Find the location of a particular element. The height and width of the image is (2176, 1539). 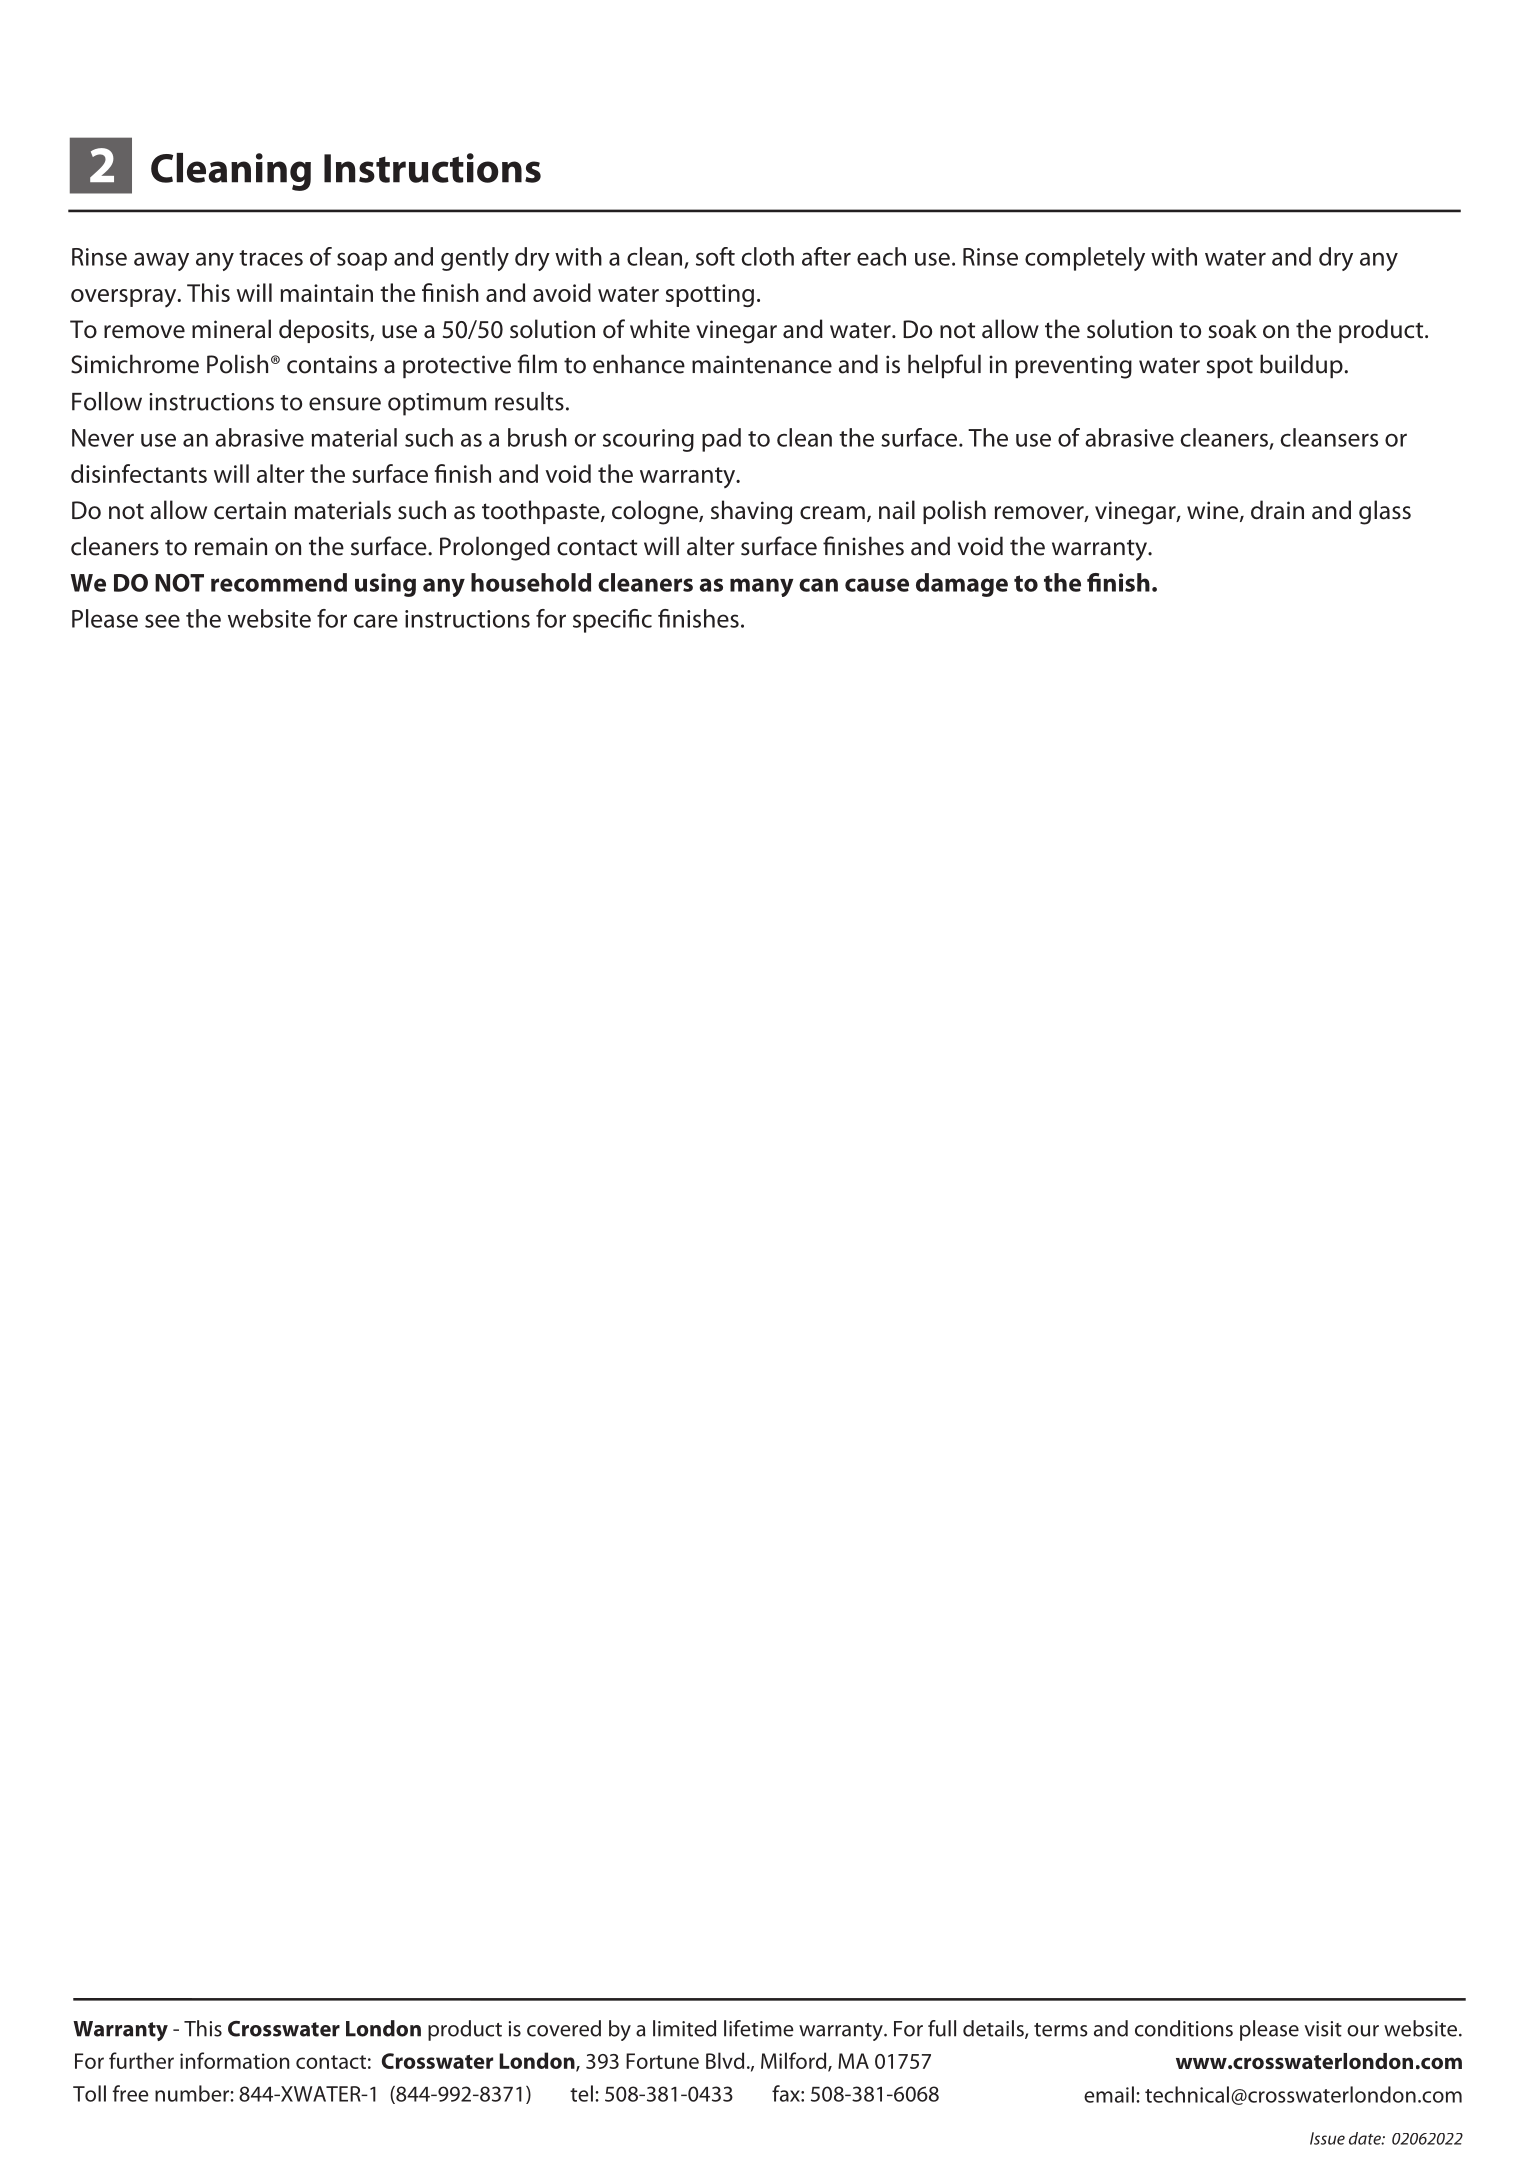

many is located at coordinates (762, 587).
